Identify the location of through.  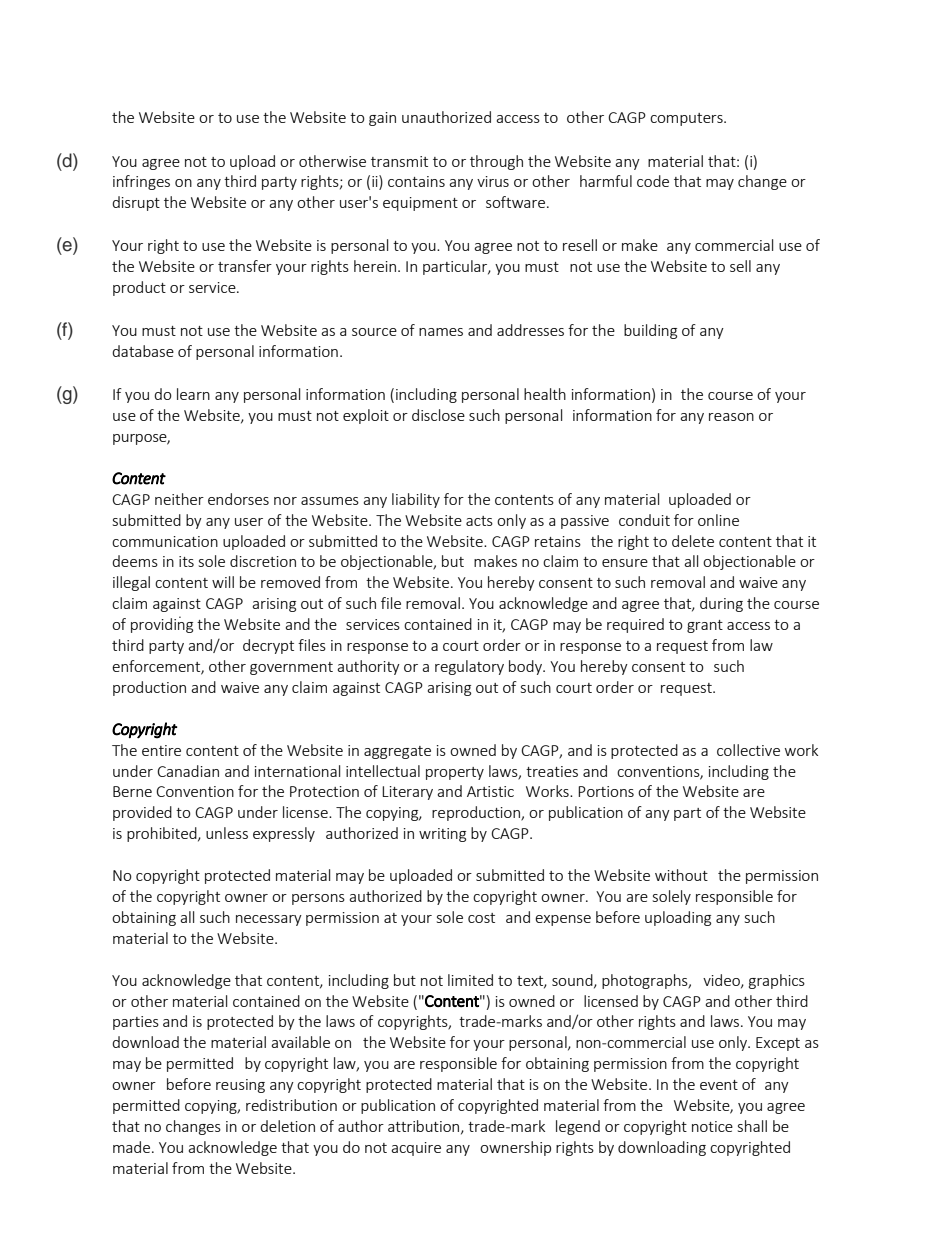
(496, 162).
